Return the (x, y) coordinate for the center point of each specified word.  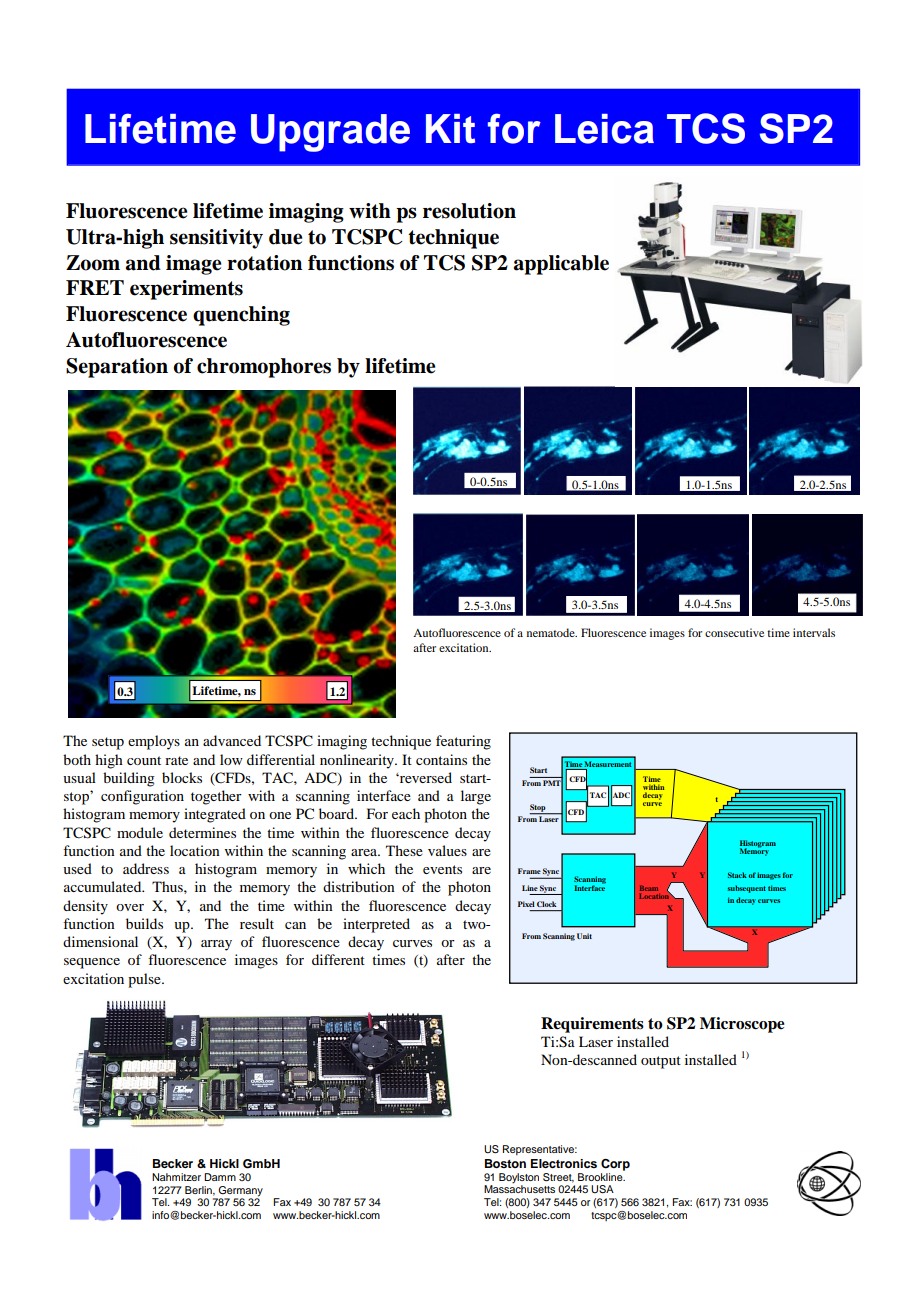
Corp (615, 1165)
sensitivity (216, 239)
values (447, 850)
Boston (505, 1163)
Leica (604, 129)
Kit (450, 128)
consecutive (734, 632)
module (140, 832)
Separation (117, 368)
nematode (552, 632)
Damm (220, 1177)
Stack (737, 875)
